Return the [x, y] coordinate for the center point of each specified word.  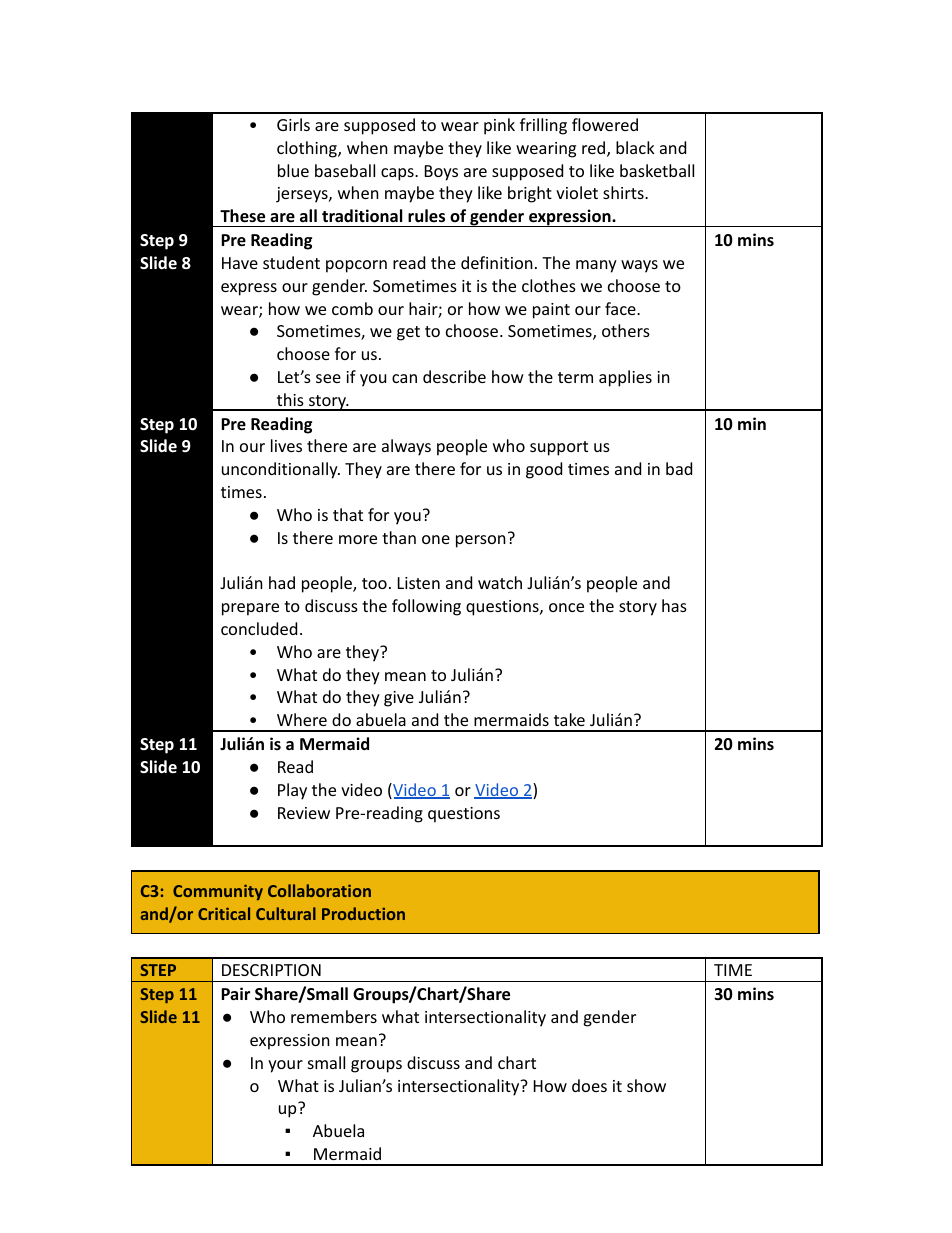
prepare [250, 609]
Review [304, 813]
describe [454, 376]
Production [363, 913]
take [569, 719]
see [328, 378]
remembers [334, 1016]
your [285, 1066]
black [635, 147]
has [674, 605]
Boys [441, 173]
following [426, 607]
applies [625, 378]
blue [293, 170]
